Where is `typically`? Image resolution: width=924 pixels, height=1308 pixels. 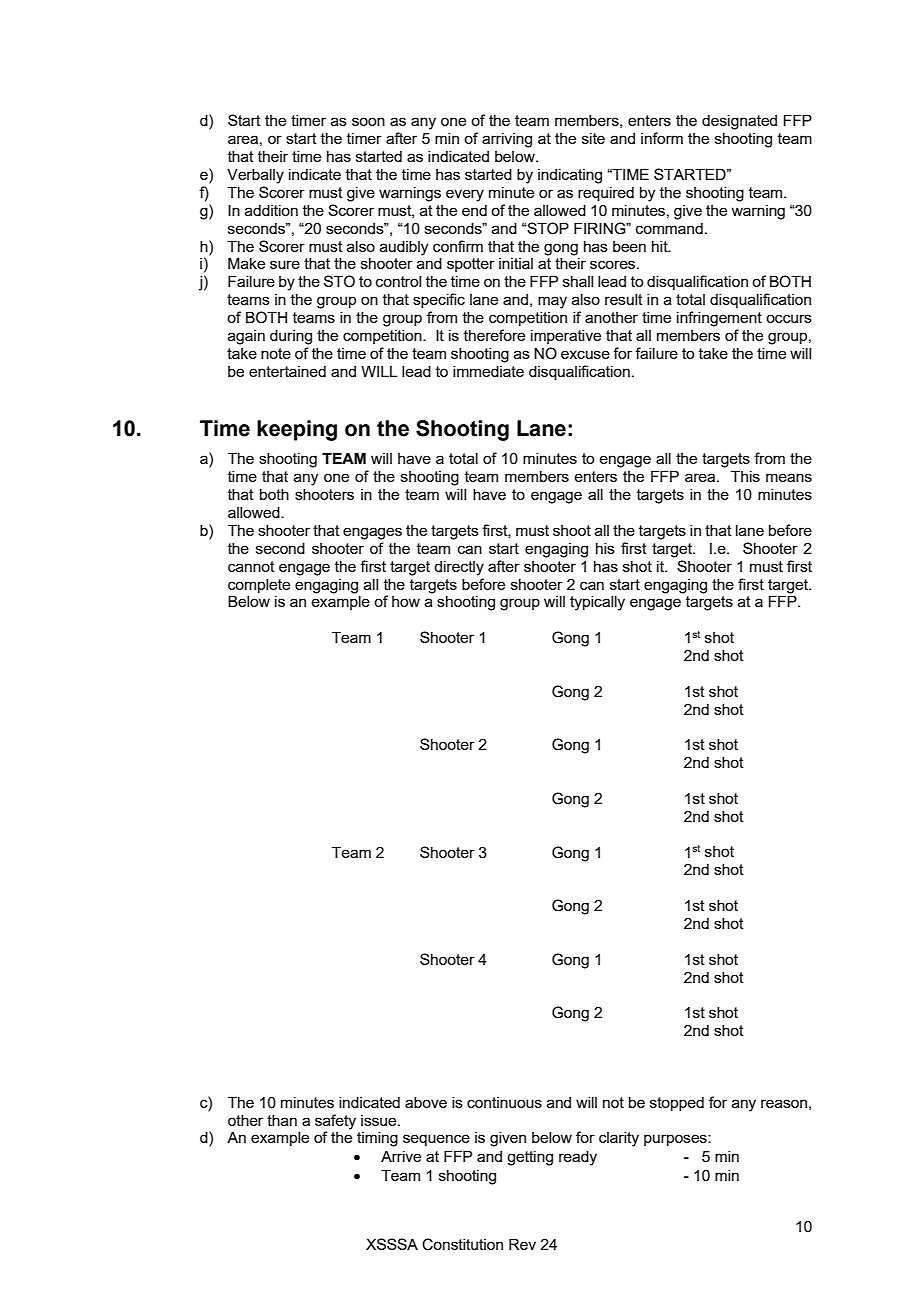
typically is located at coordinates (597, 603).
